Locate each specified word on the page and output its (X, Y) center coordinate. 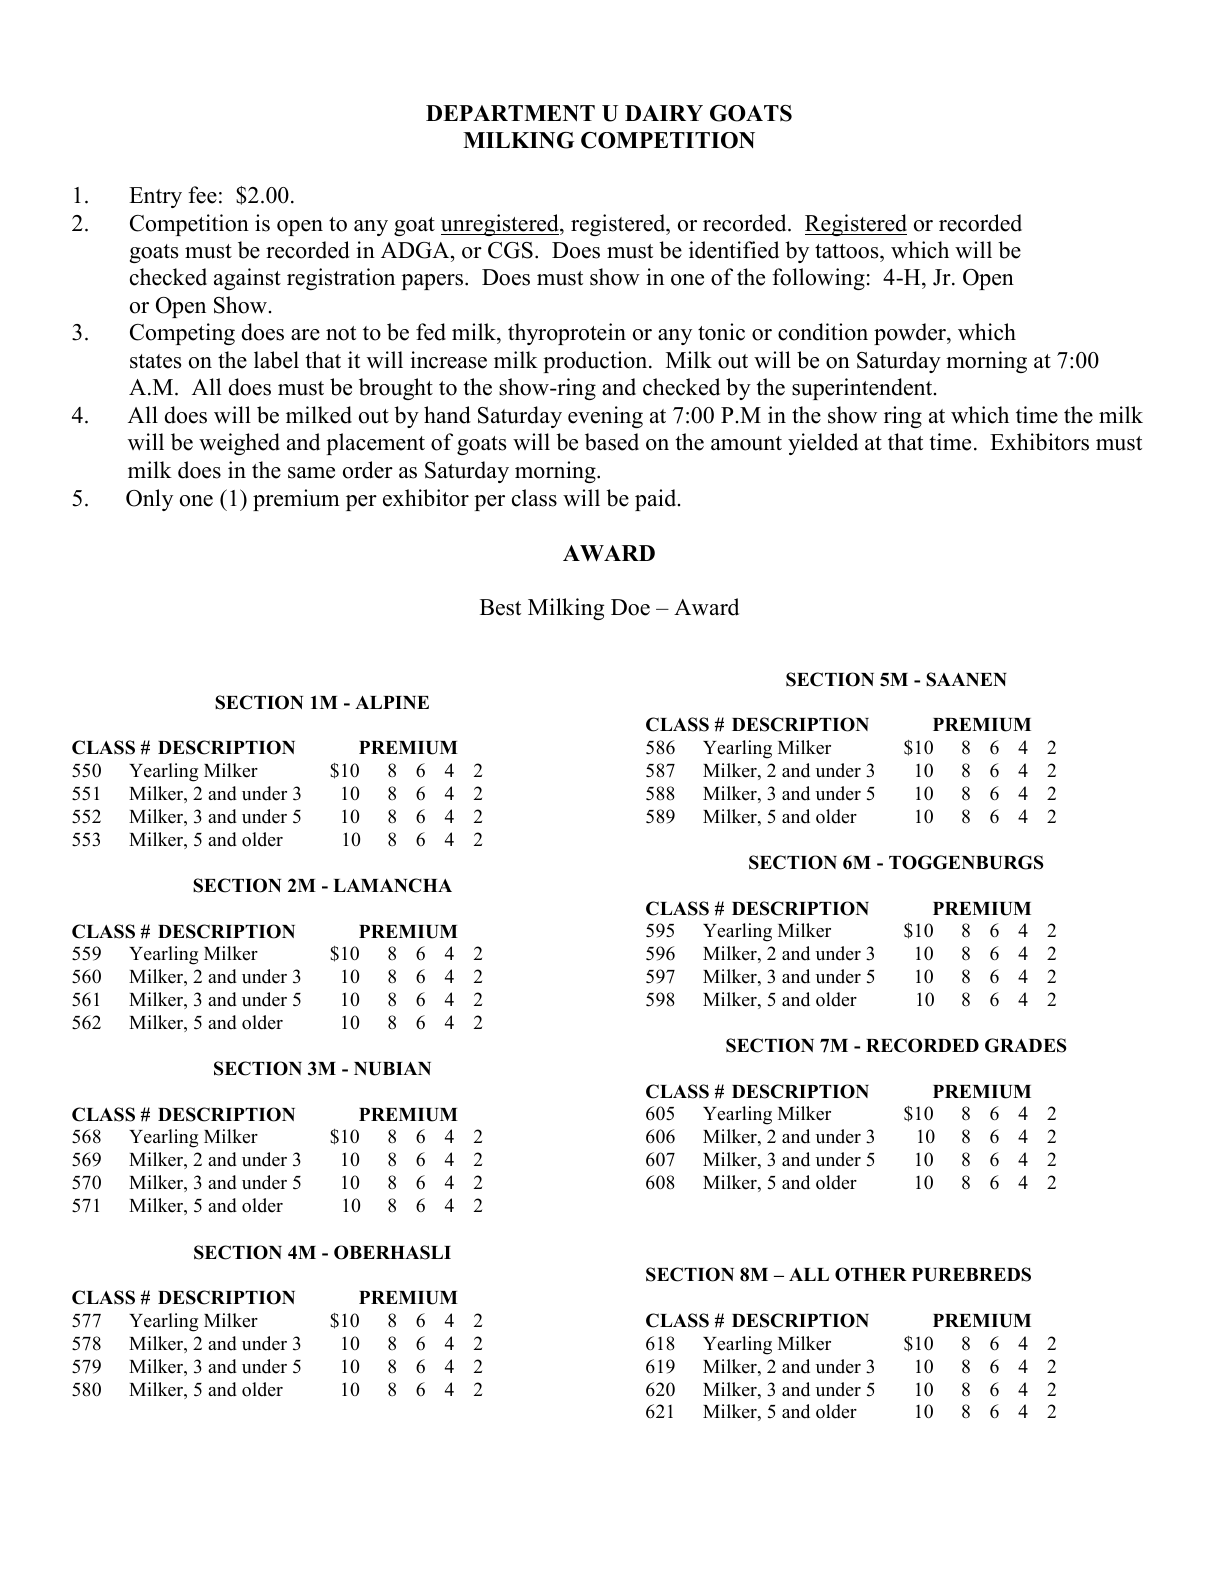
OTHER (871, 1274)
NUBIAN (392, 1069)
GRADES (1026, 1045)
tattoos (848, 251)
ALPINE (392, 702)
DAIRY (664, 113)
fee (202, 195)
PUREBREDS (971, 1274)
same (311, 473)
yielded (823, 444)
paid (657, 500)
